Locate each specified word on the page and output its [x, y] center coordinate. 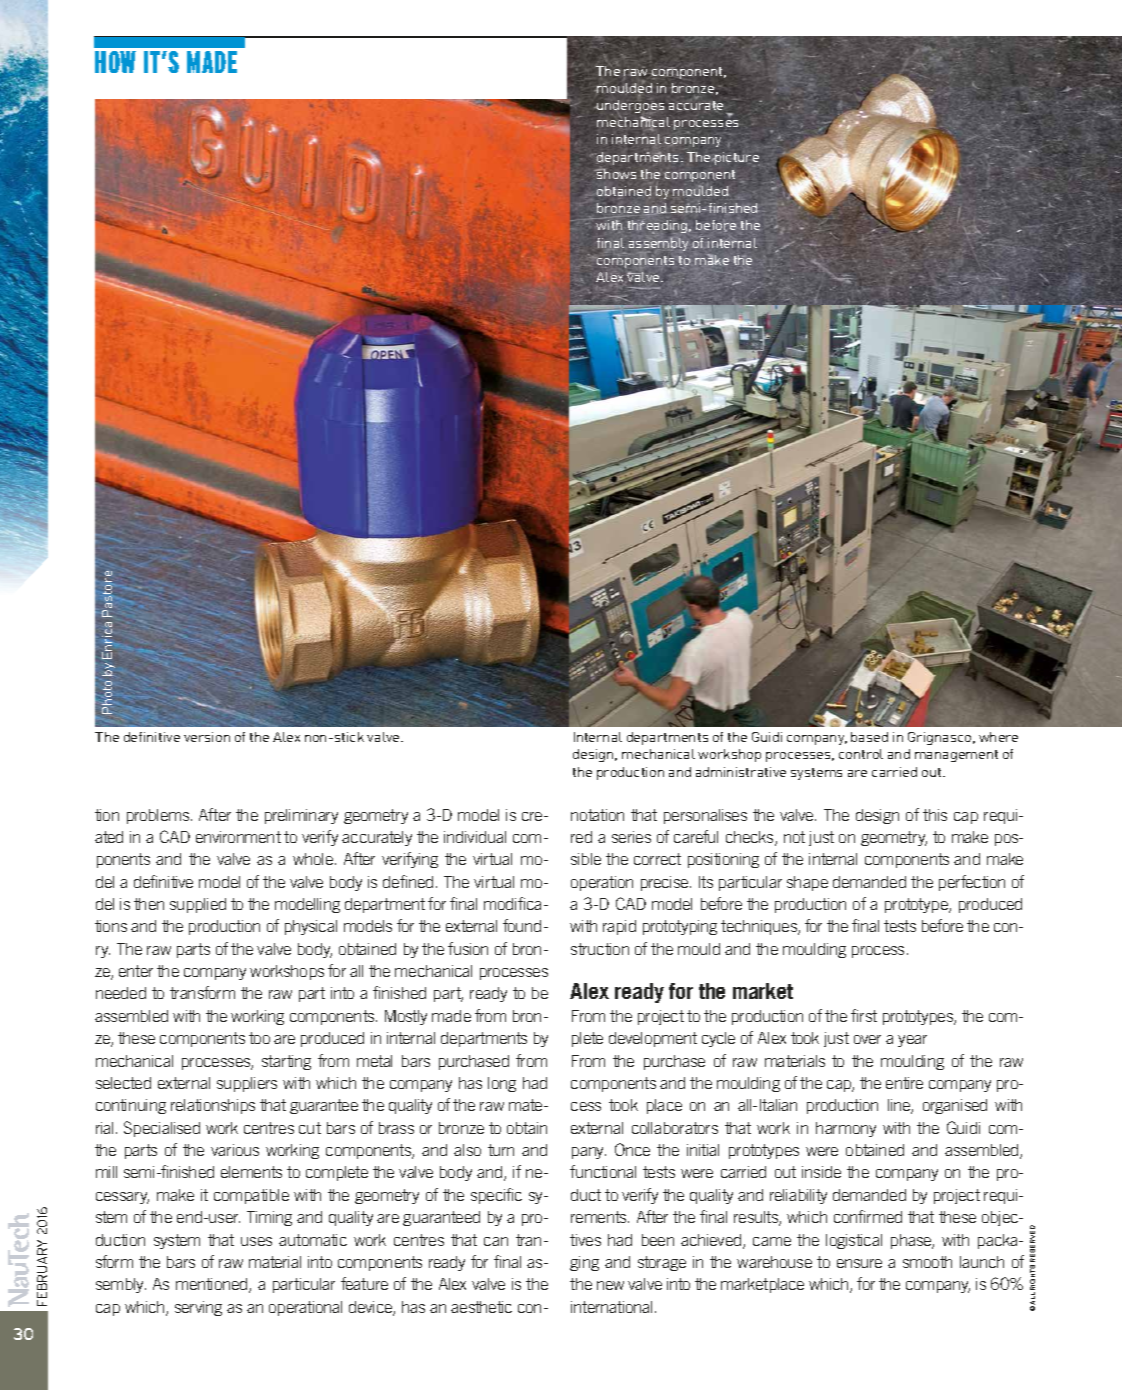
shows [615, 174]
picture [736, 158]
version [207, 737]
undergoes [630, 108]
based [869, 737]
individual [475, 837]
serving [198, 1308]
